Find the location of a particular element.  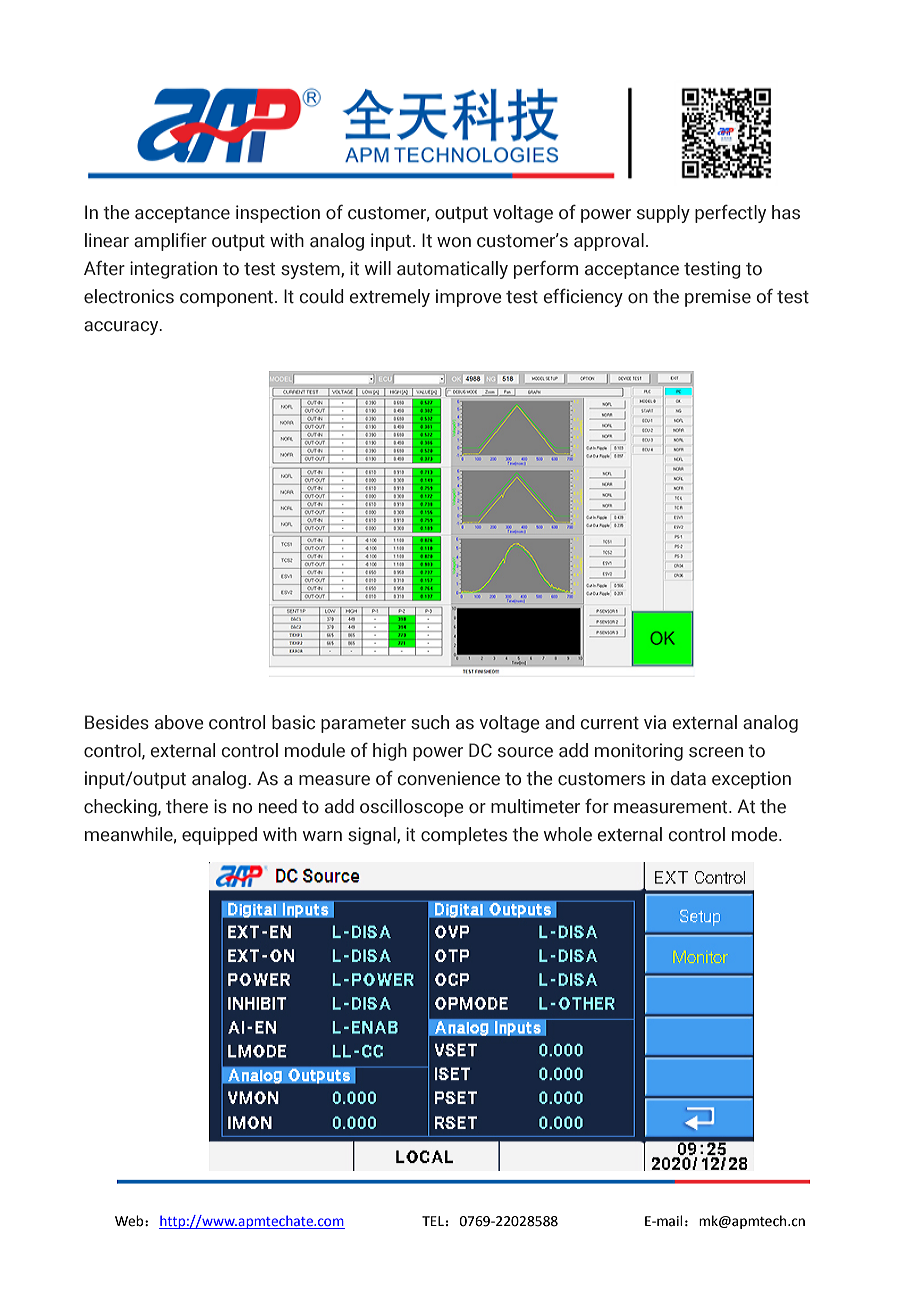

won is located at coordinates (454, 242).
